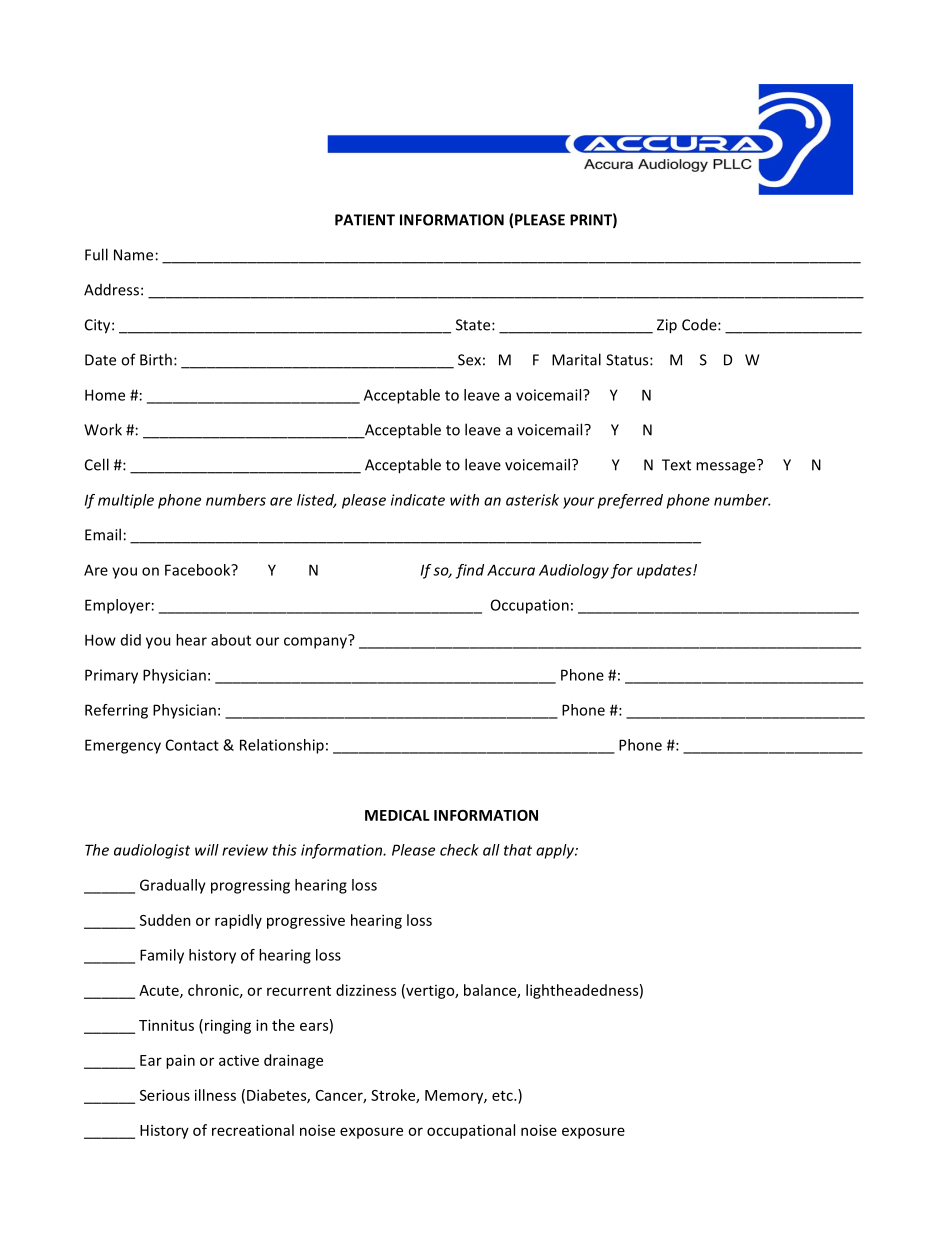  Describe the element at coordinates (574, 571) in the screenshot. I see `Audiology` at that location.
